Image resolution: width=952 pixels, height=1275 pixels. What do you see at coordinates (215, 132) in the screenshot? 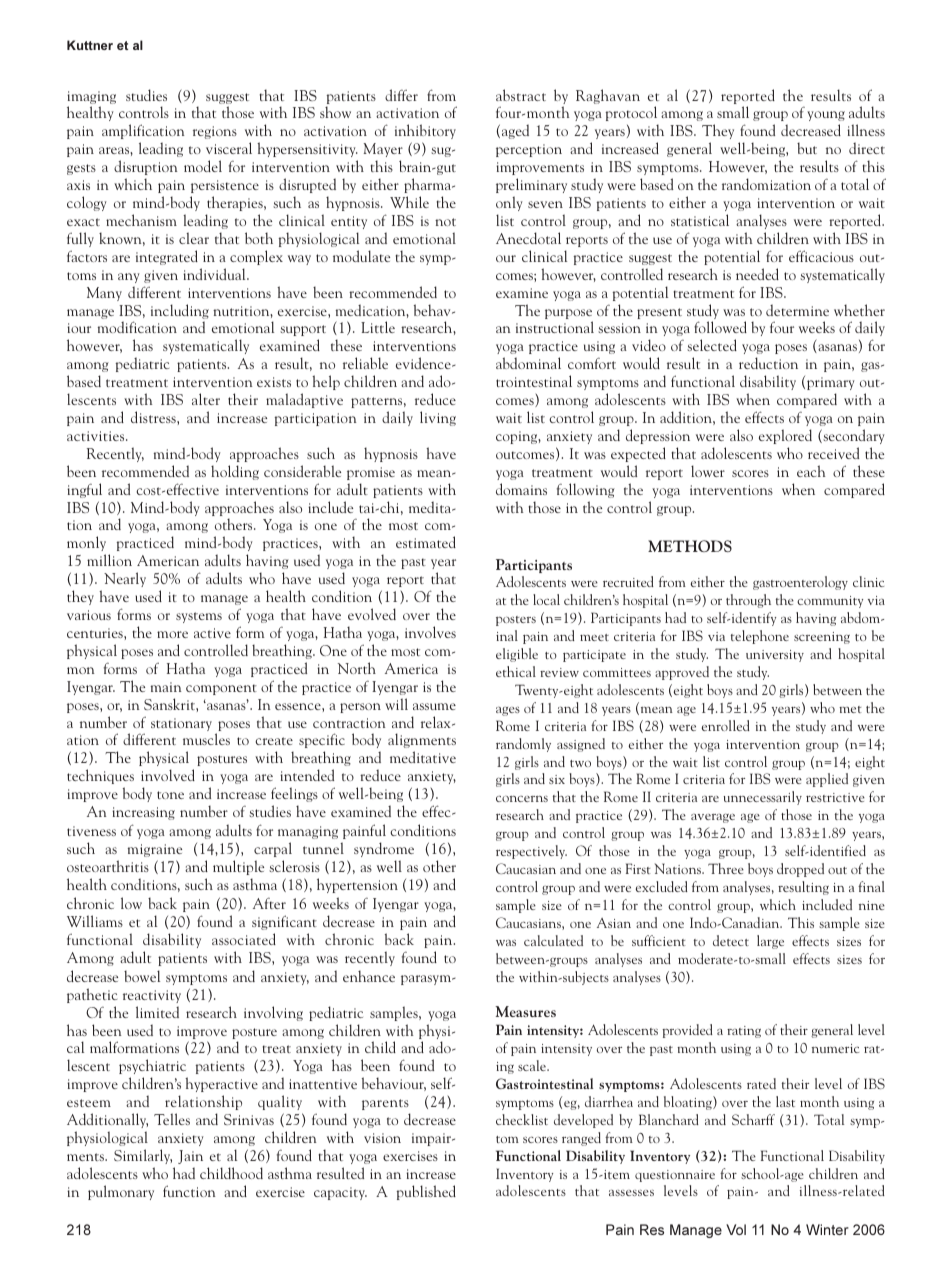
I see `regions` at bounding box center [215, 132].
